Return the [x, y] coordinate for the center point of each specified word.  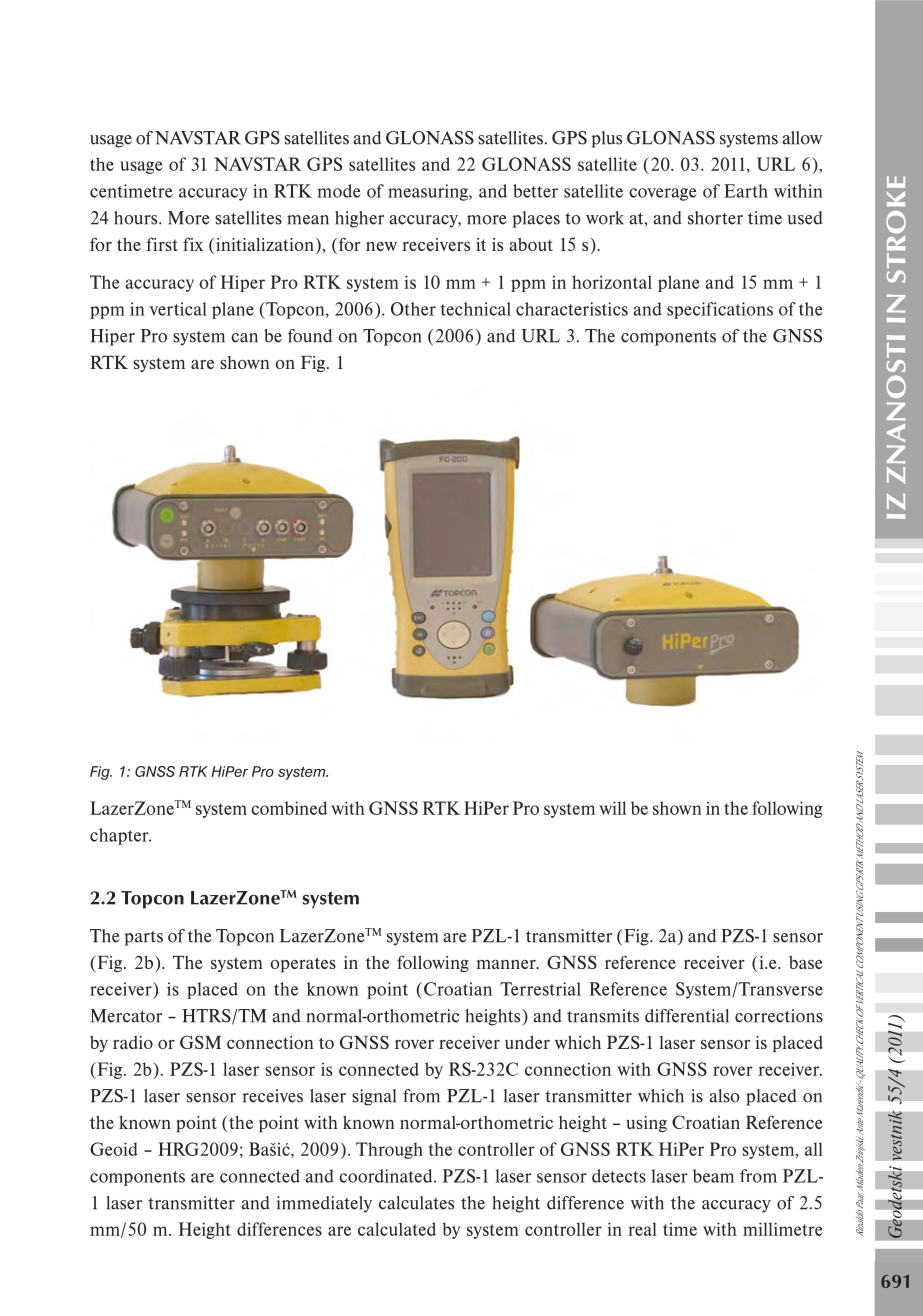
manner [507, 964]
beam [713, 1176]
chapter [120, 836]
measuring [429, 192]
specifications [720, 310]
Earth [746, 191]
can [244, 338]
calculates [416, 1203]
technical [475, 309]
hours [137, 218]
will [612, 808]
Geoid [114, 1149]
